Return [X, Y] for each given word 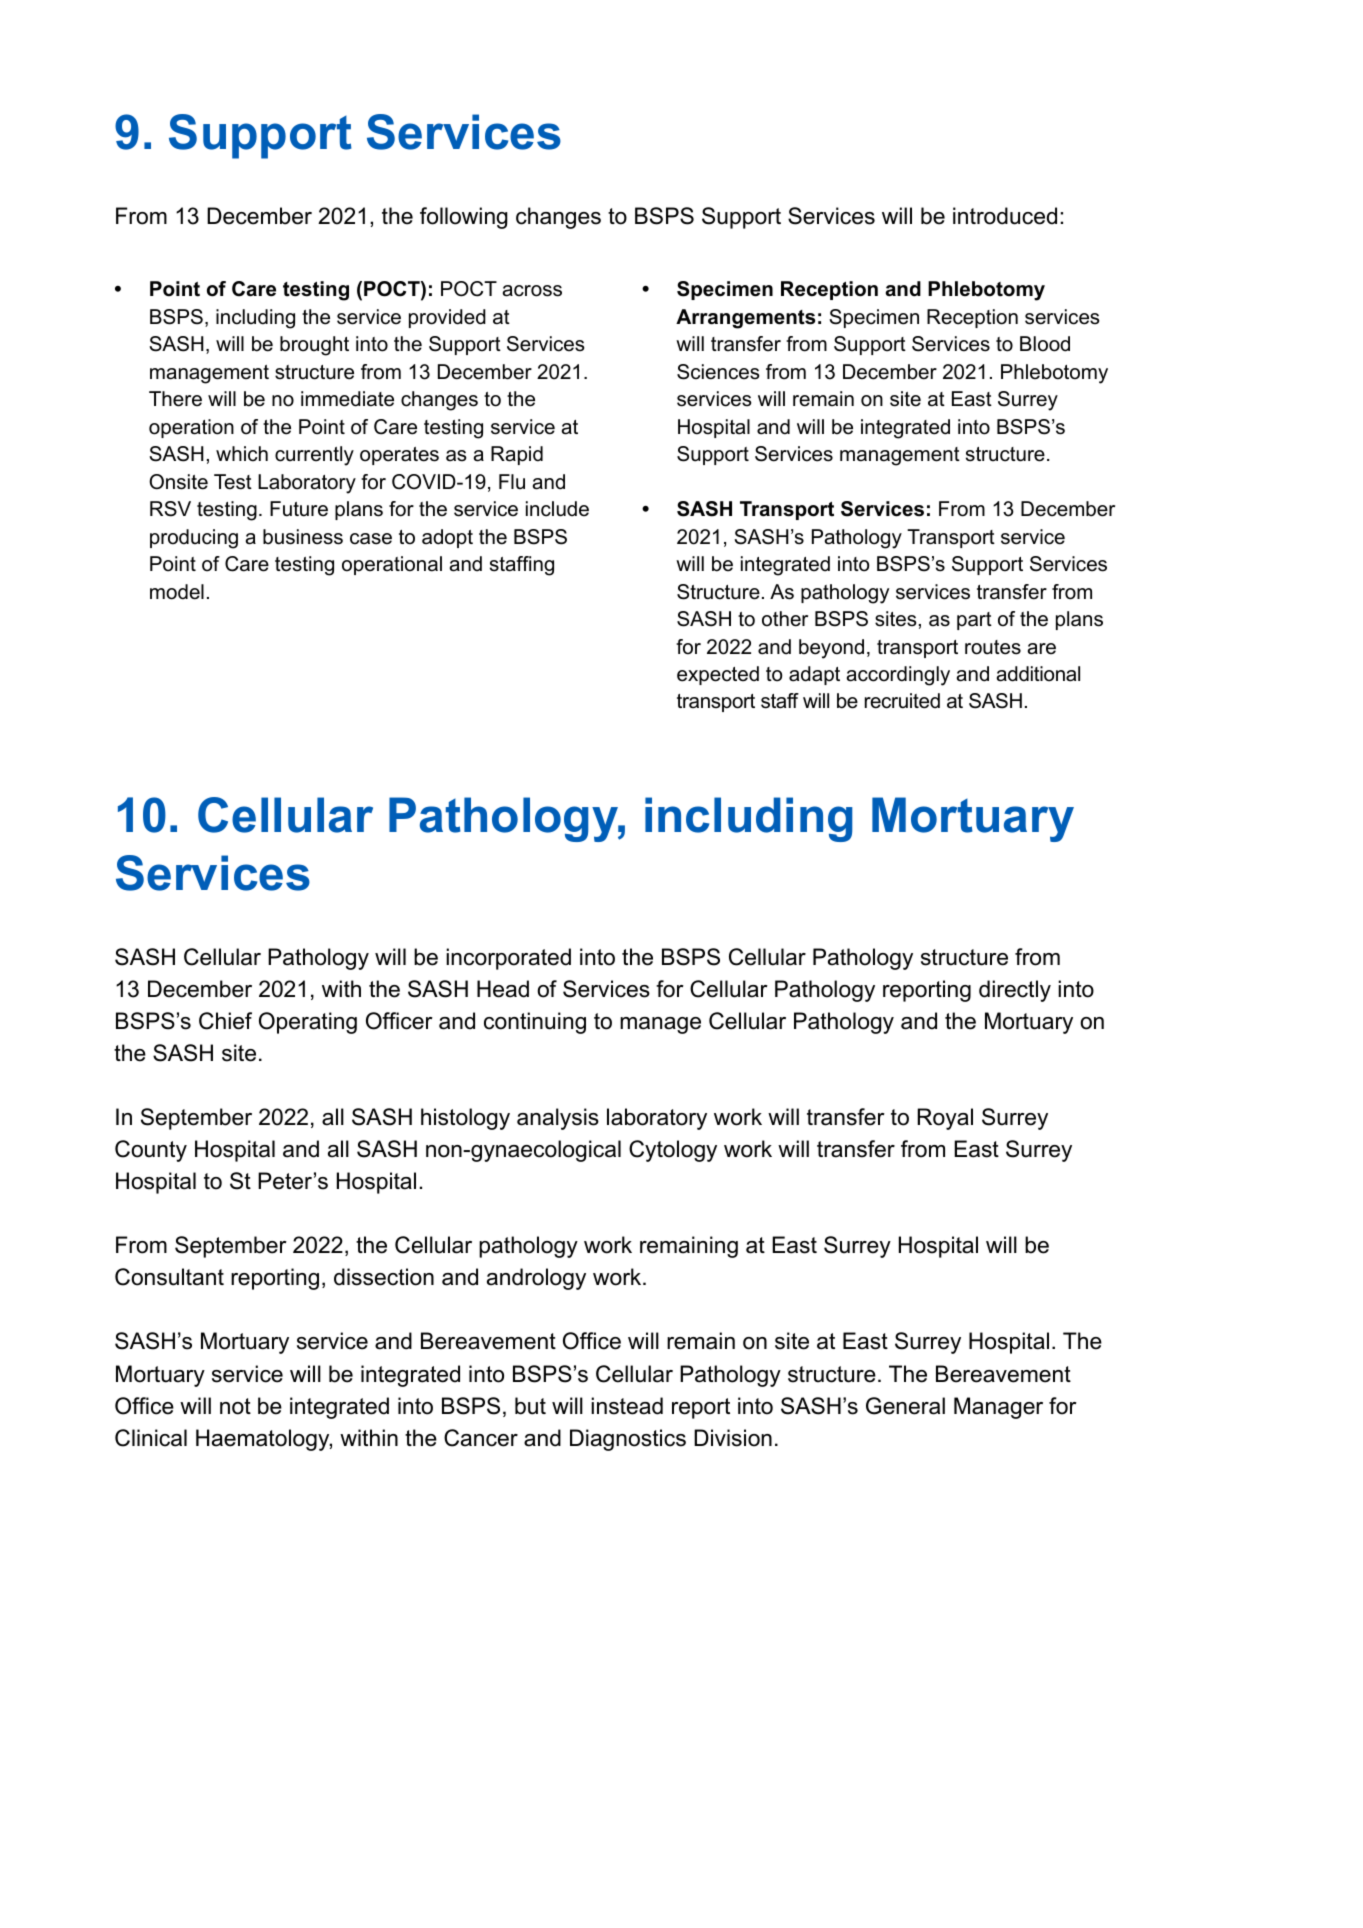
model [177, 592]
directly [1015, 991]
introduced [1005, 216]
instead [627, 1406]
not [235, 1406]
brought [314, 346]
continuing [535, 1023]
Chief [225, 1021]
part [974, 621]
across [532, 291]
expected [718, 675]
